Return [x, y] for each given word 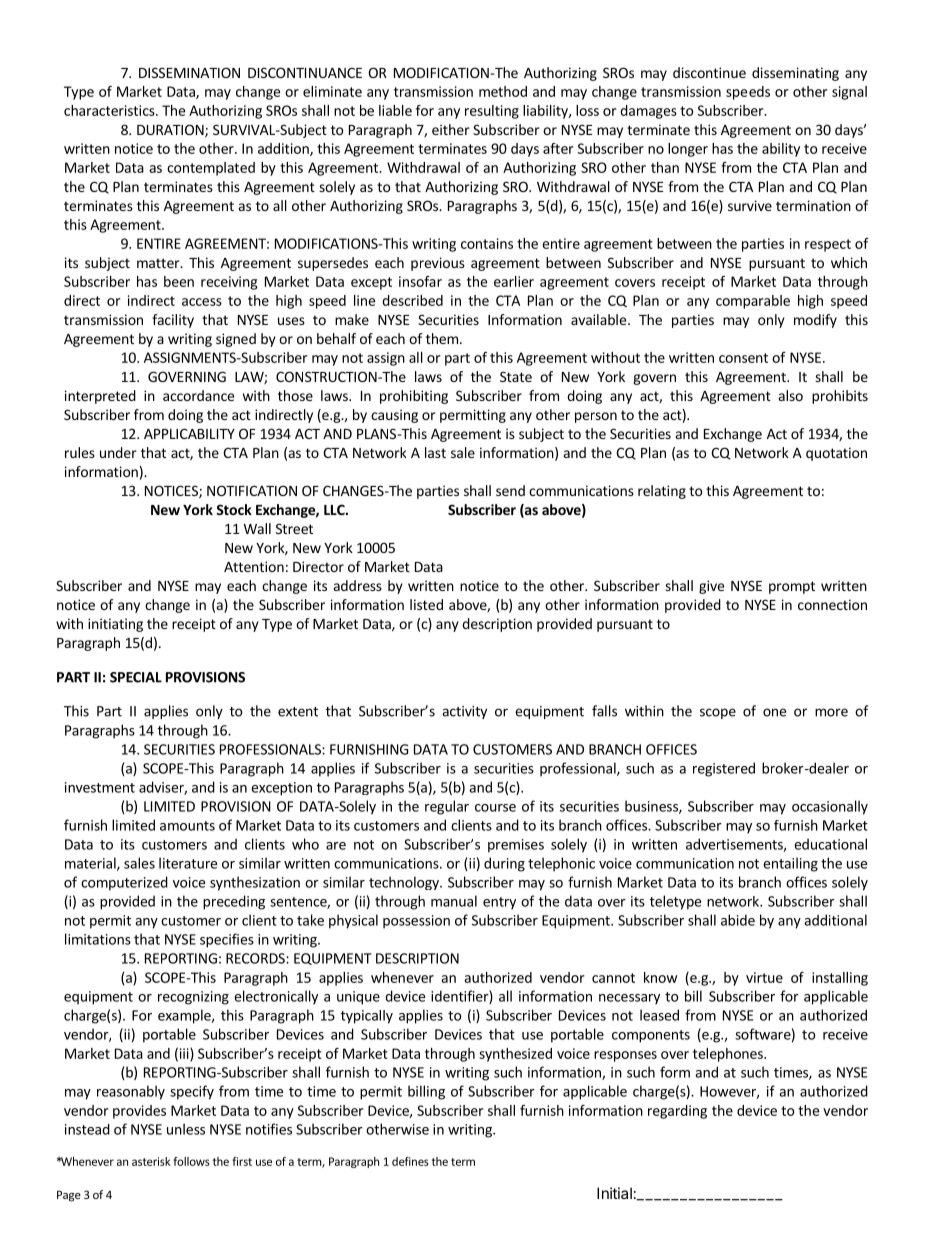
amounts [187, 826]
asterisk [151, 1161]
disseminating [795, 74]
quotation [836, 454]
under [118, 452]
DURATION [171, 131]
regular [447, 807]
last [435, 452]
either [451, 129]
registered [724, 769]
